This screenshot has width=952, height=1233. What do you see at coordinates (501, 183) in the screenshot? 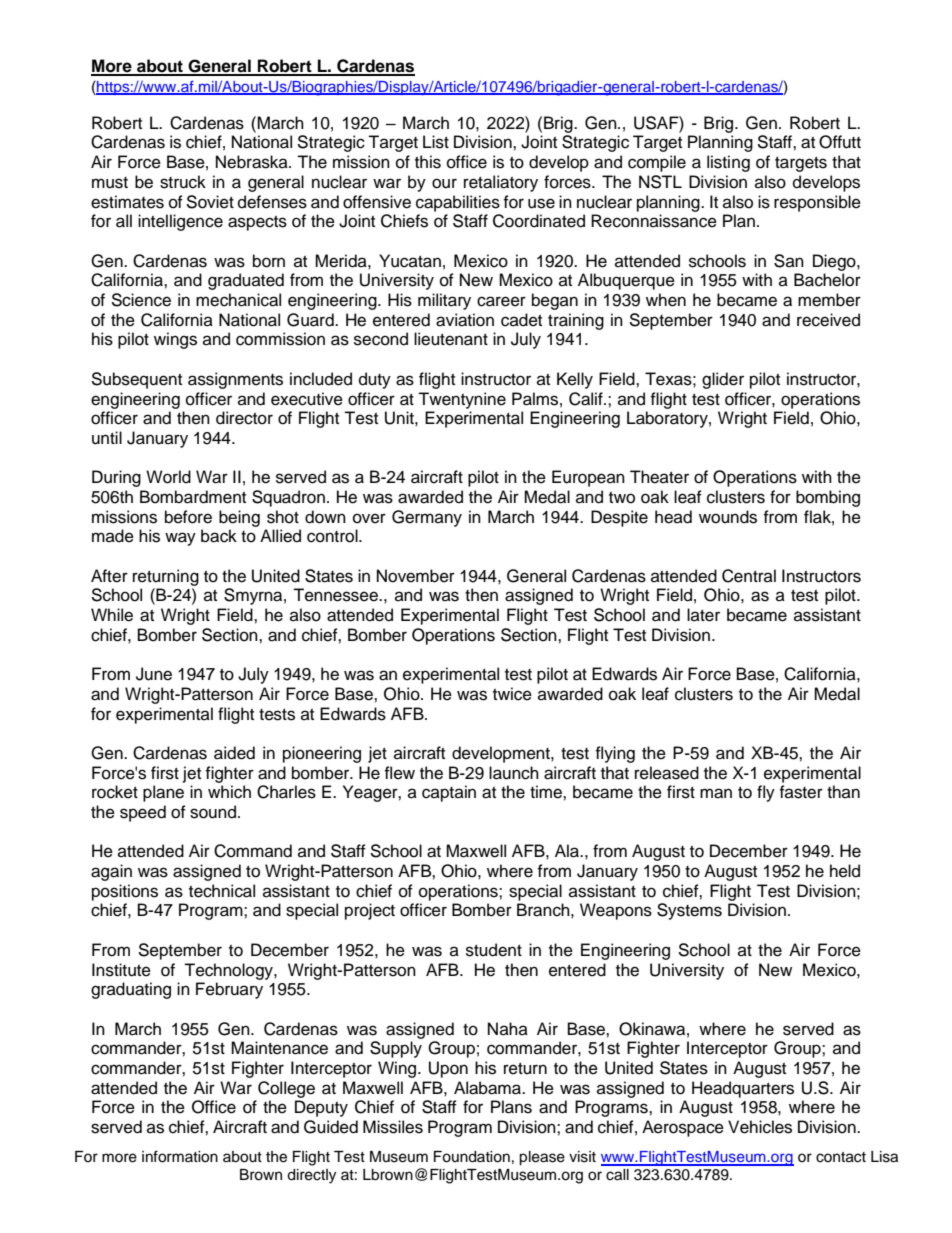
I see `retaliatory` at bounding box center [501, 183].
